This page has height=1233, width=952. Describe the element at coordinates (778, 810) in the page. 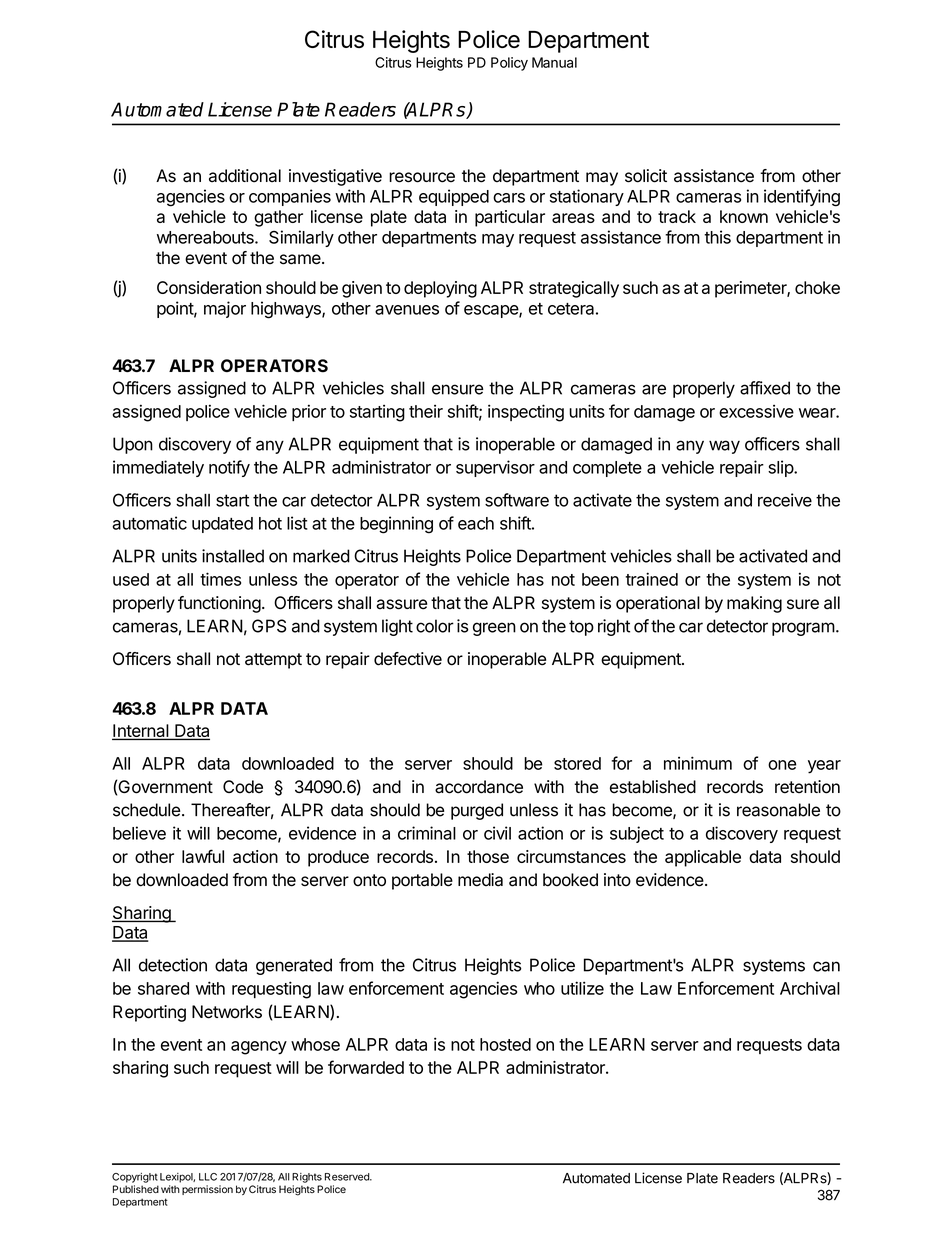

I see `reasonable` at that location.
